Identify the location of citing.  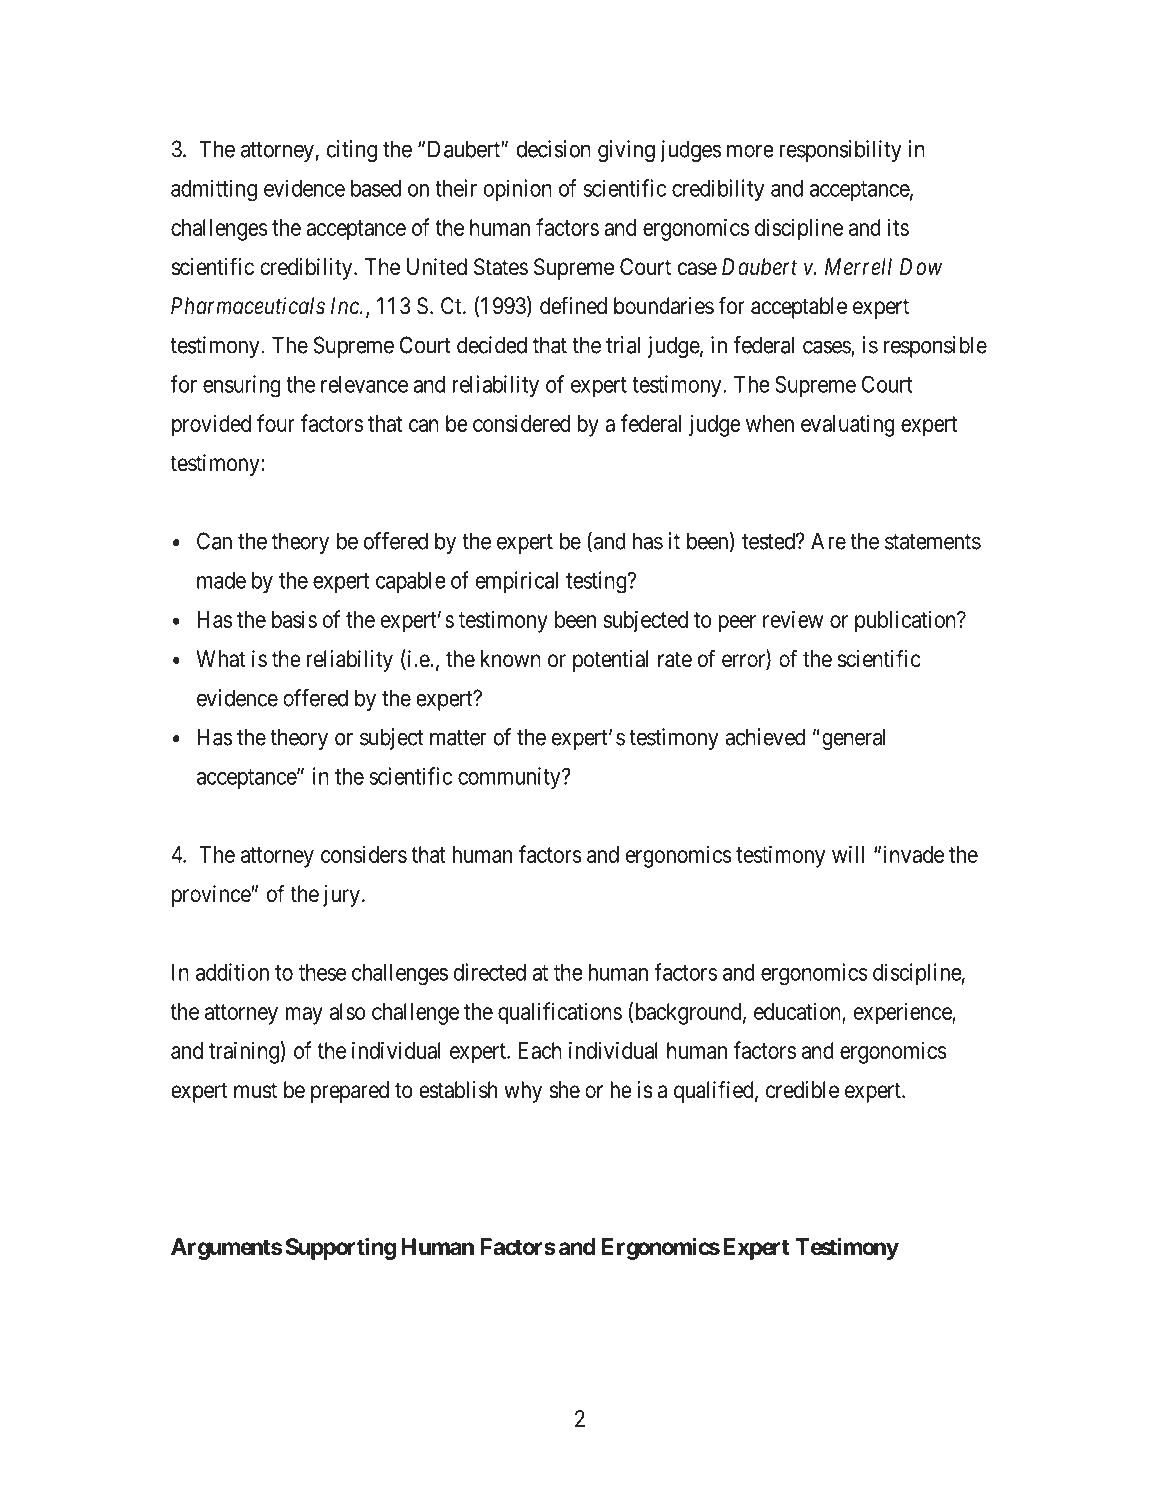
(352, 151).
